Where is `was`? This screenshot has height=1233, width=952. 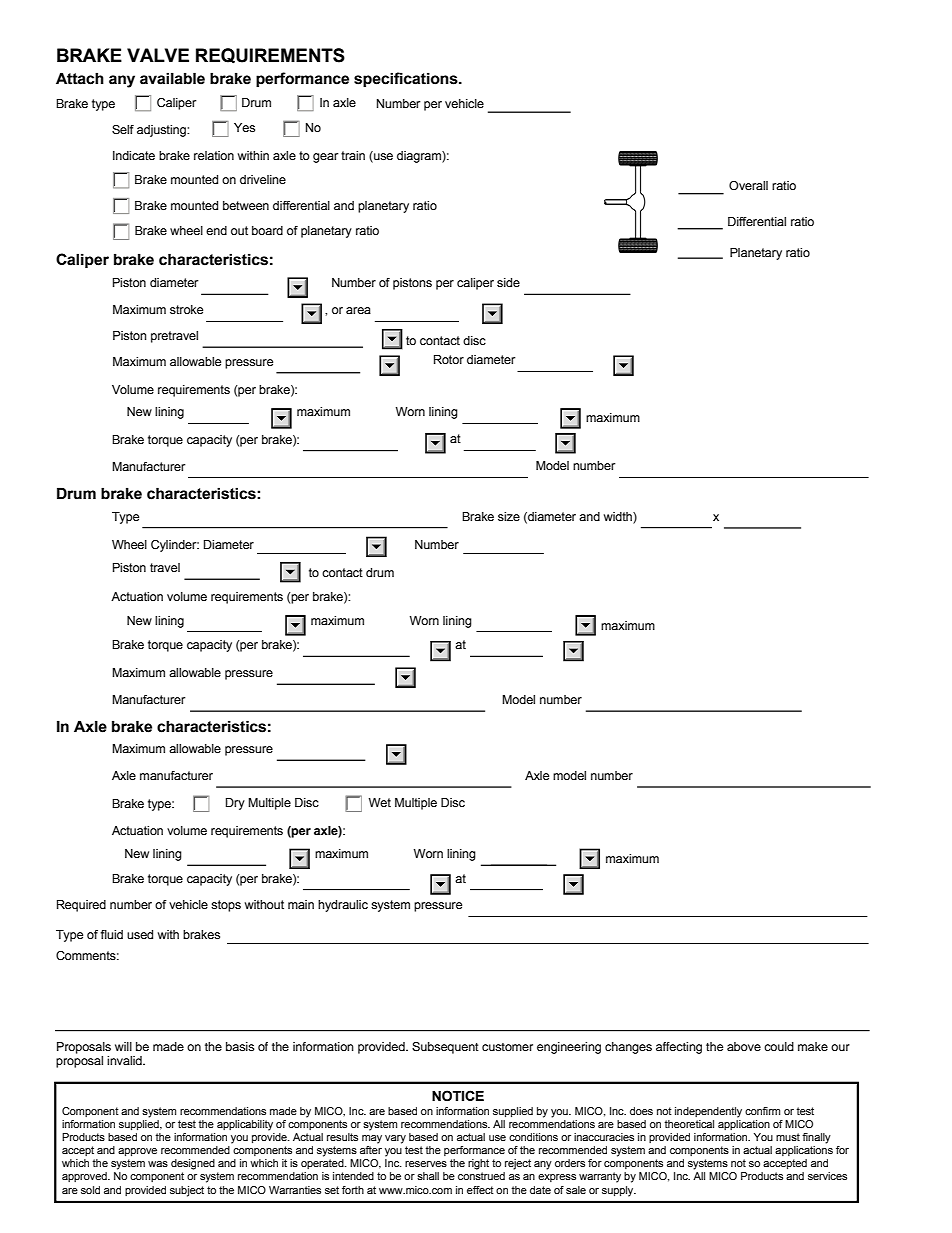 was is located at coordinates (158, 1164).
